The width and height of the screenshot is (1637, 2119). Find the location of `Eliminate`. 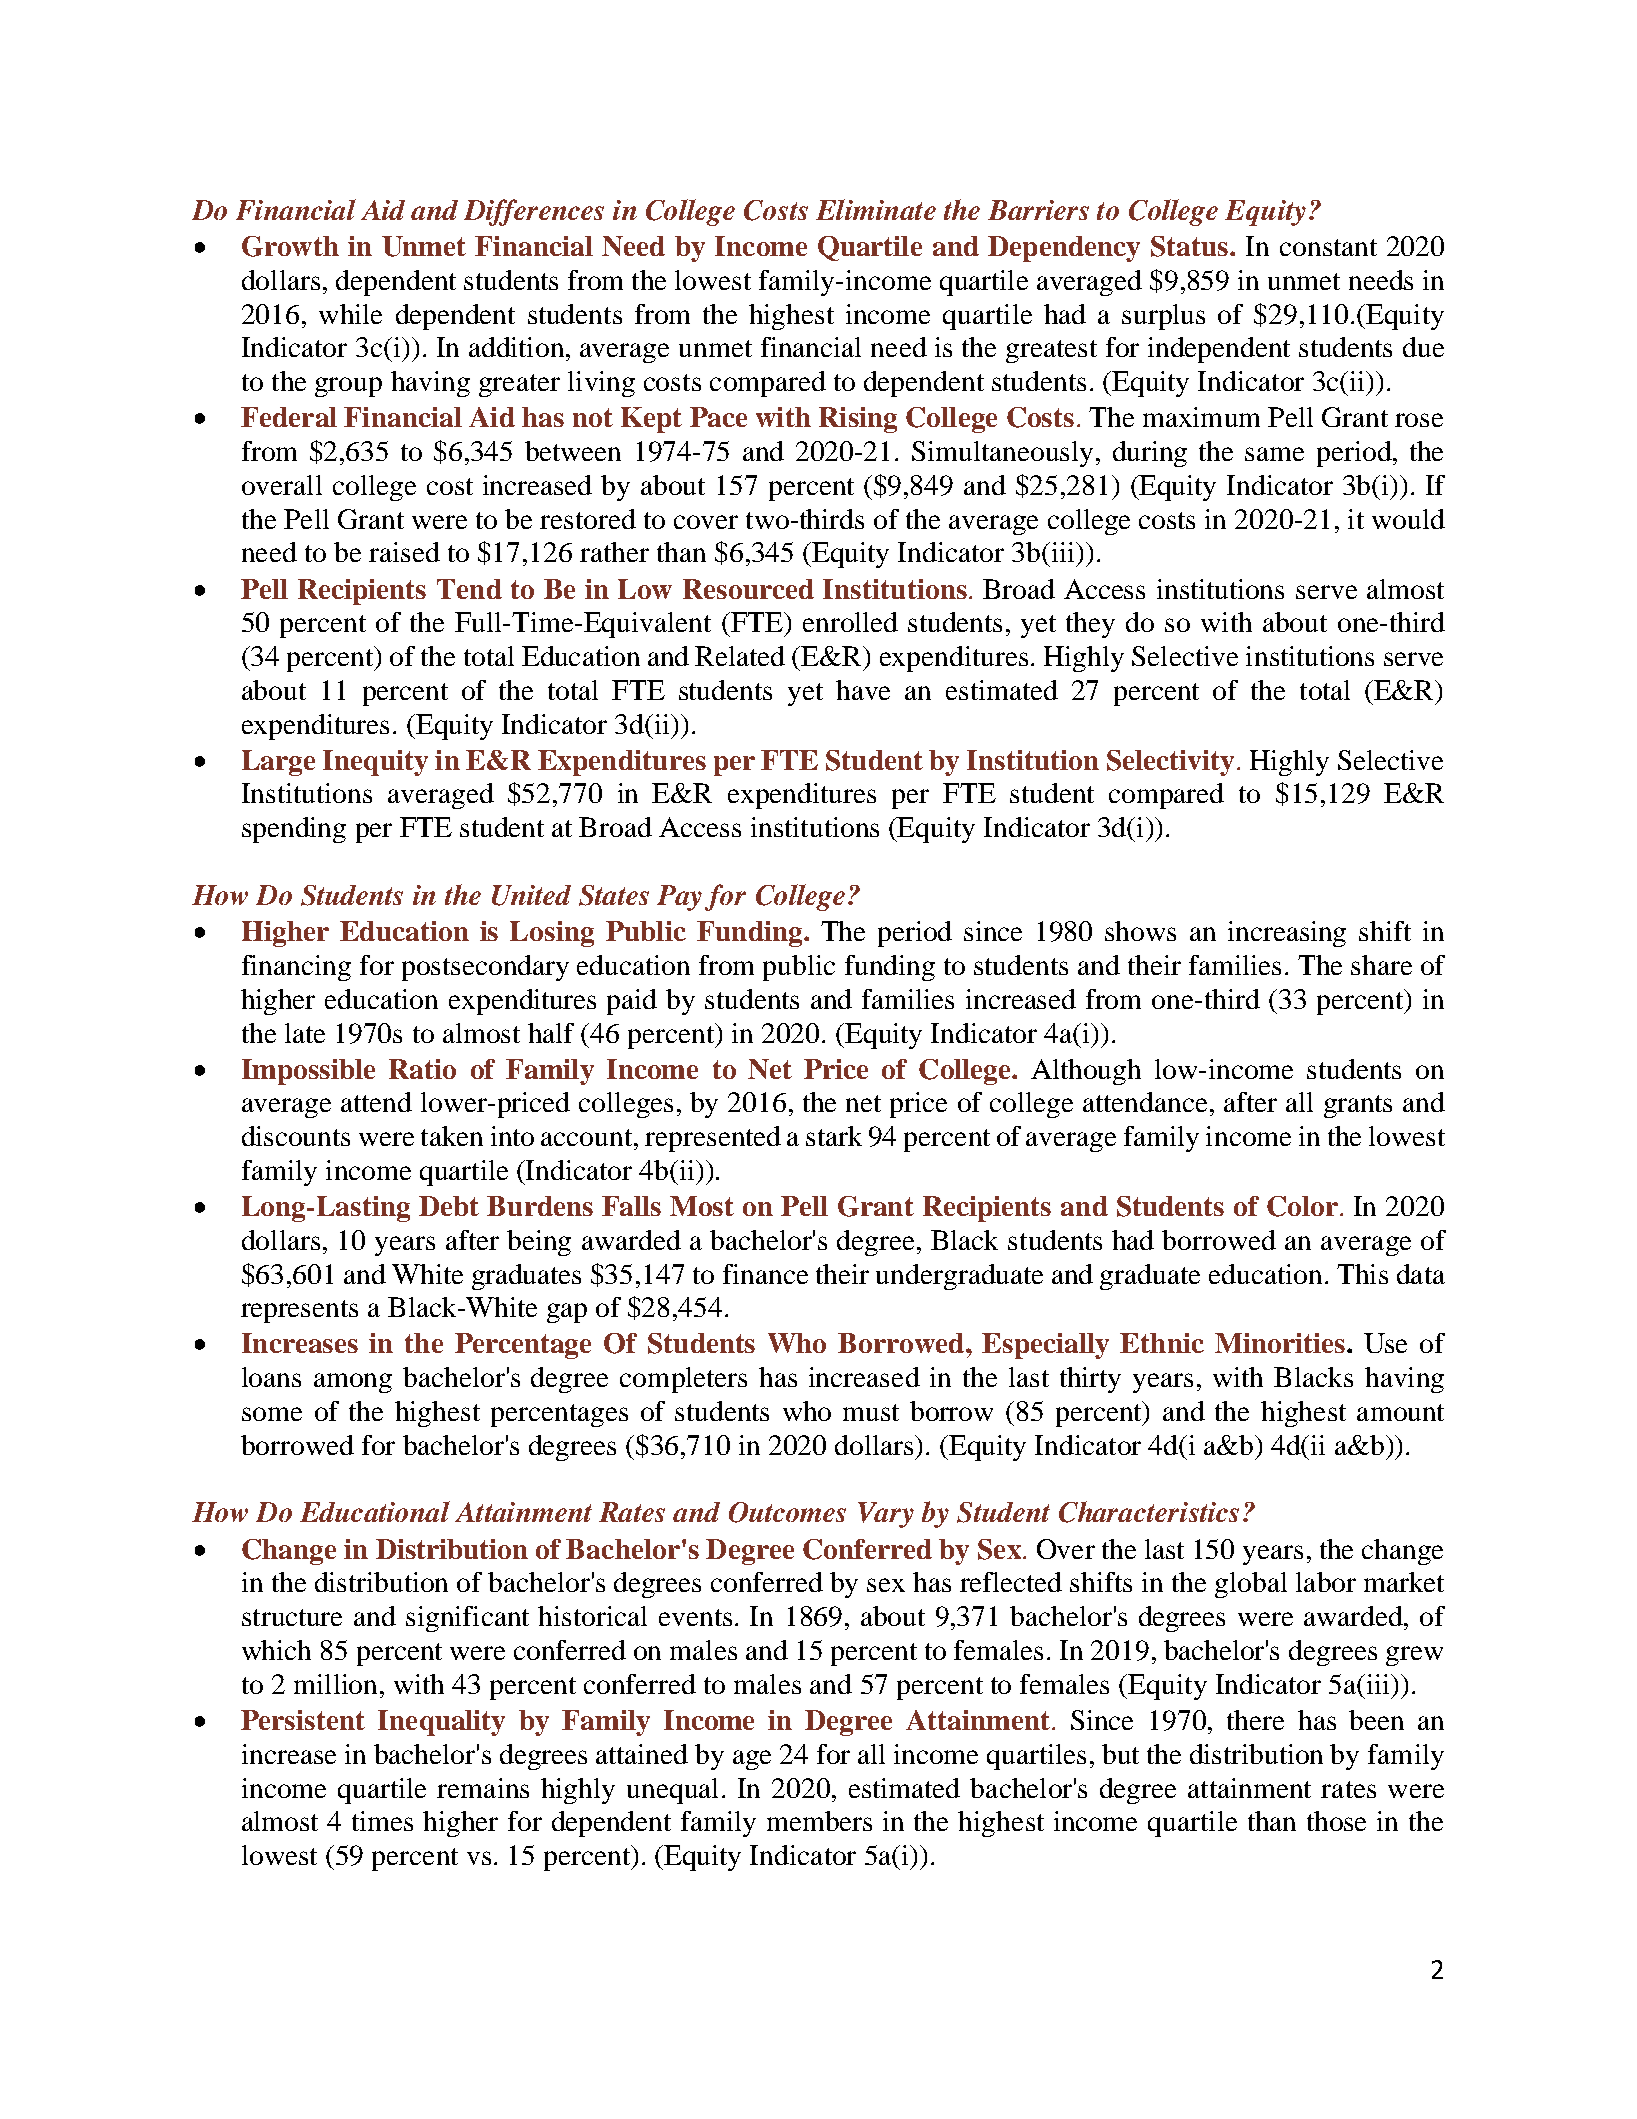

Eliminate is located at coordinates (876, 209).
